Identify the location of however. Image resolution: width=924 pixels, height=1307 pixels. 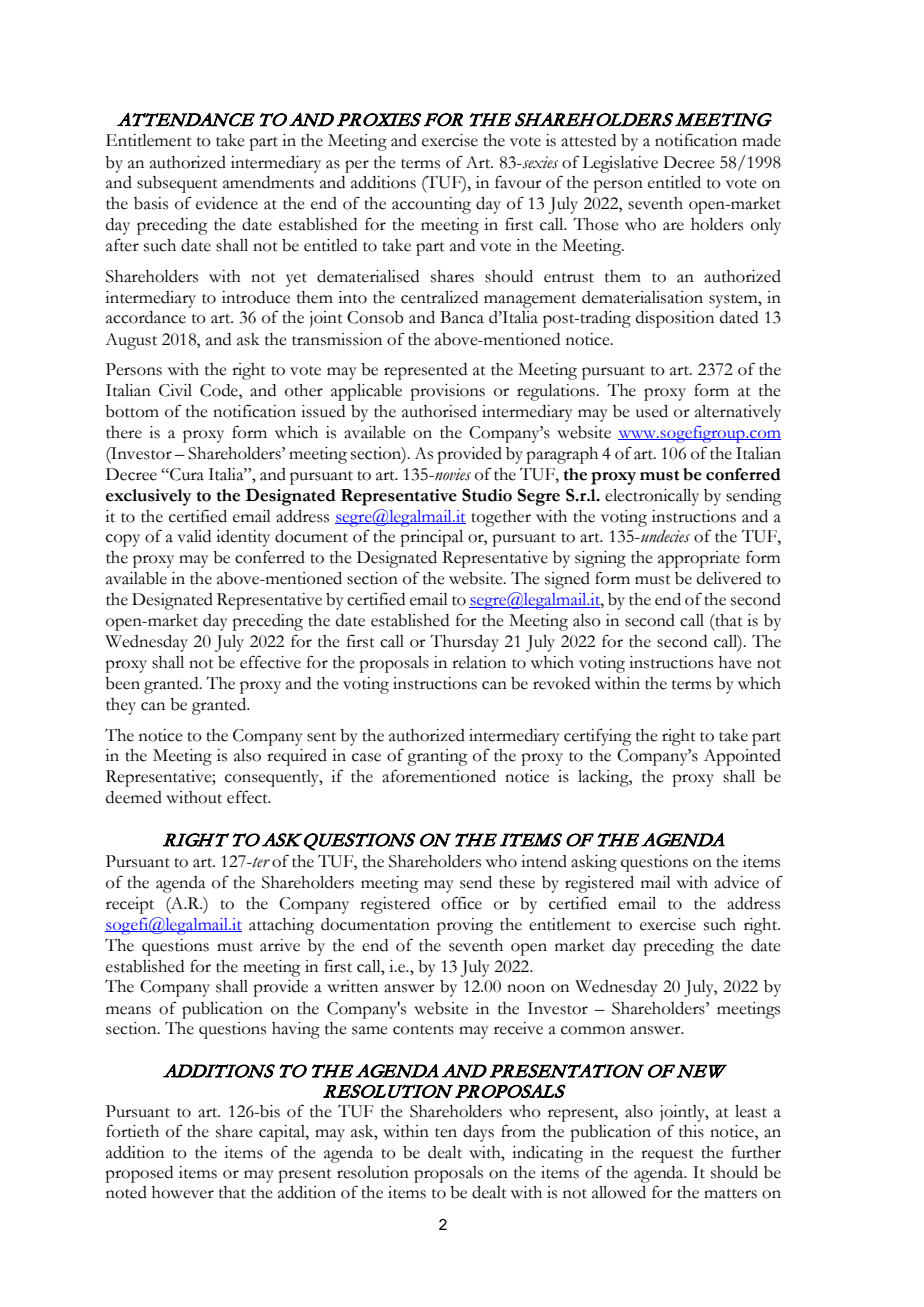
(183, 1192).
